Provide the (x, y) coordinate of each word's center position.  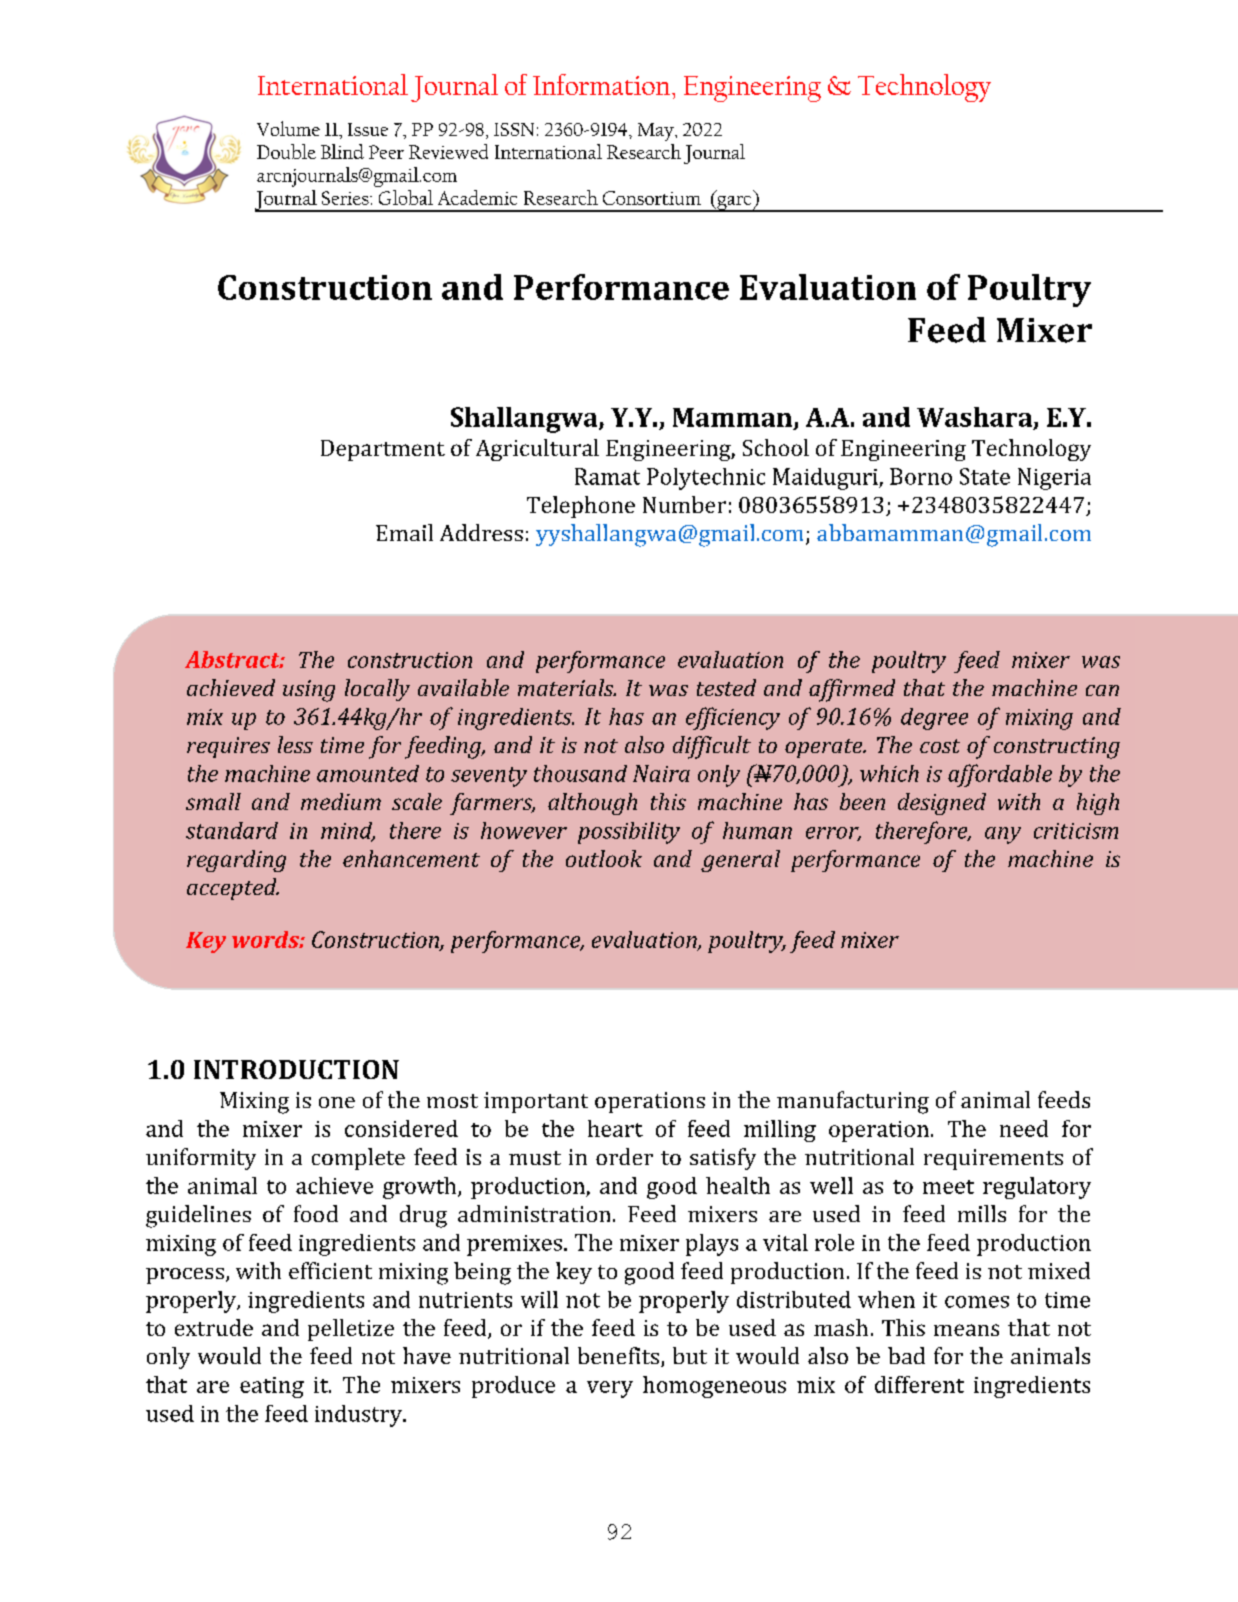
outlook (604, 858)
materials (567, 687)
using (309, 691)
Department (383, 450)
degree (934, 719)
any (1003, 835)
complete (358, 1159)
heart (615, 1128)
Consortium (652, 198)
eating (272, 1387)
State (985, 476)
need (1024, 1128)
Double (286, 151)
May (657, 132)
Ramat (607, 476)
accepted (233, 889)
